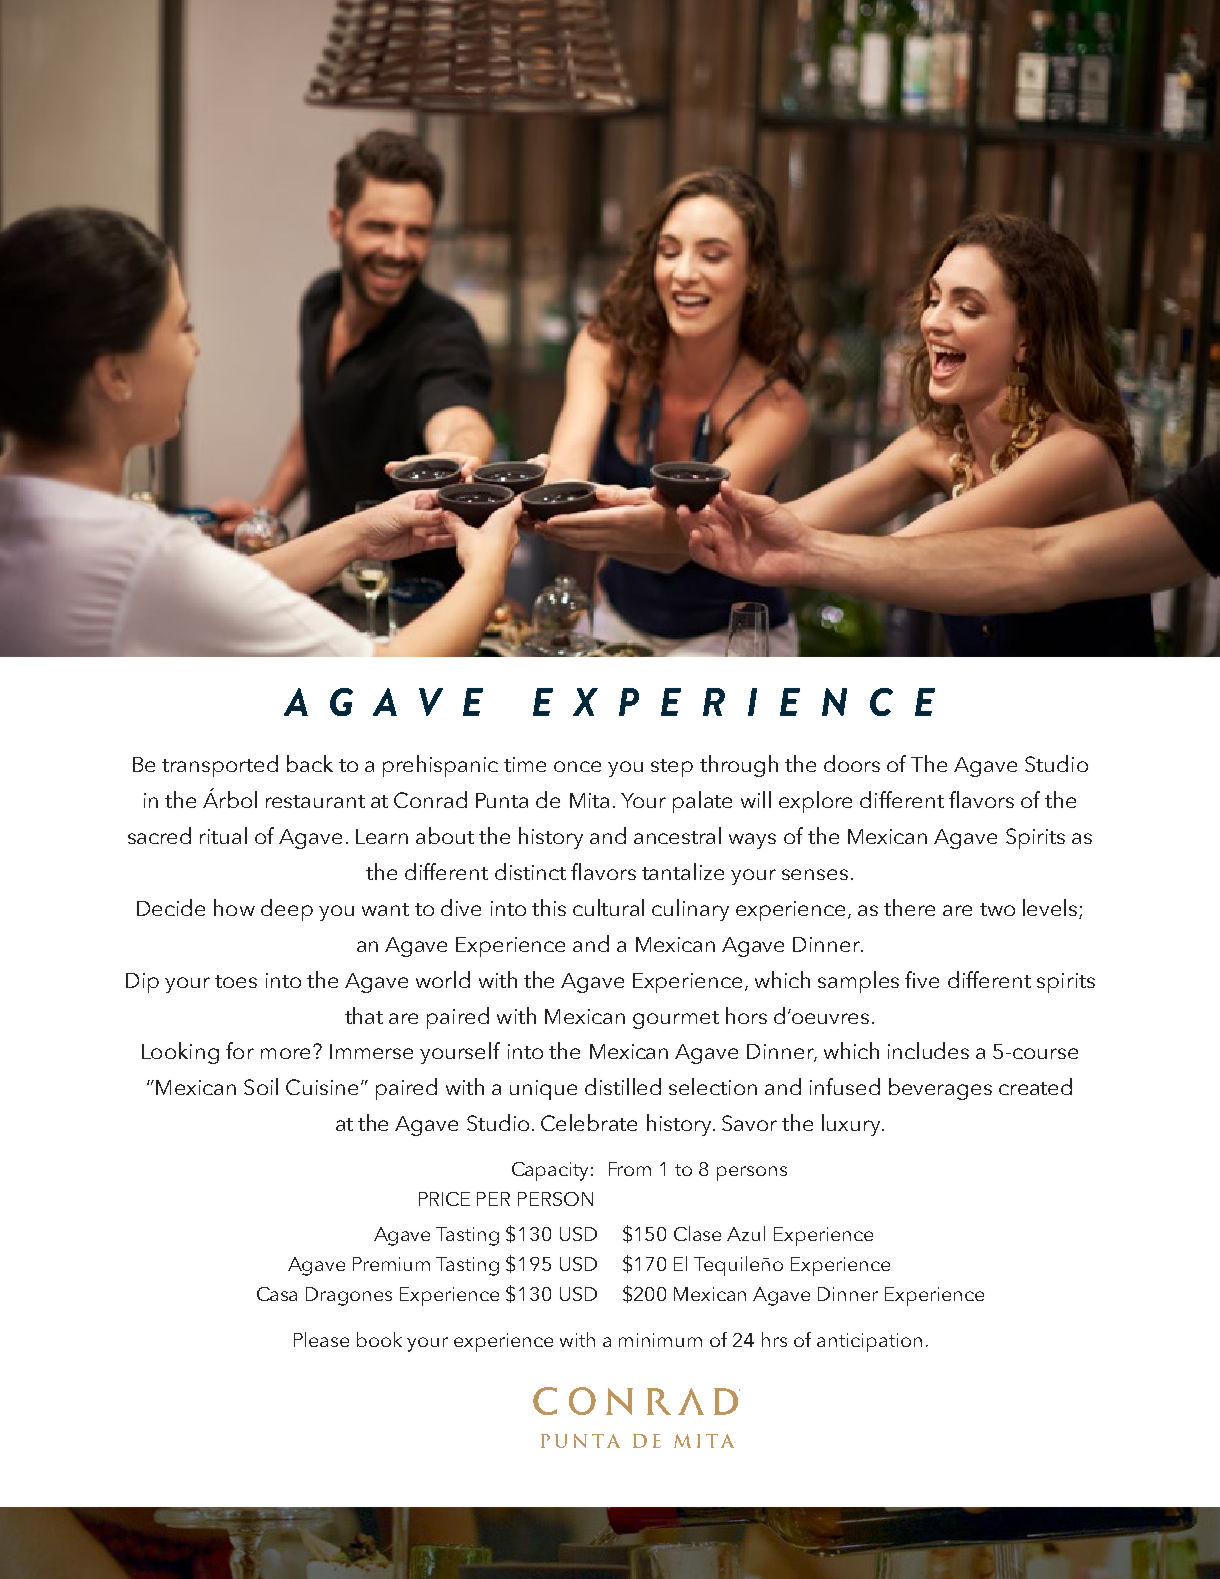  What do you see at coordinates (577, 766) in the image?
I see `once` at bounding box center [577, 766].
